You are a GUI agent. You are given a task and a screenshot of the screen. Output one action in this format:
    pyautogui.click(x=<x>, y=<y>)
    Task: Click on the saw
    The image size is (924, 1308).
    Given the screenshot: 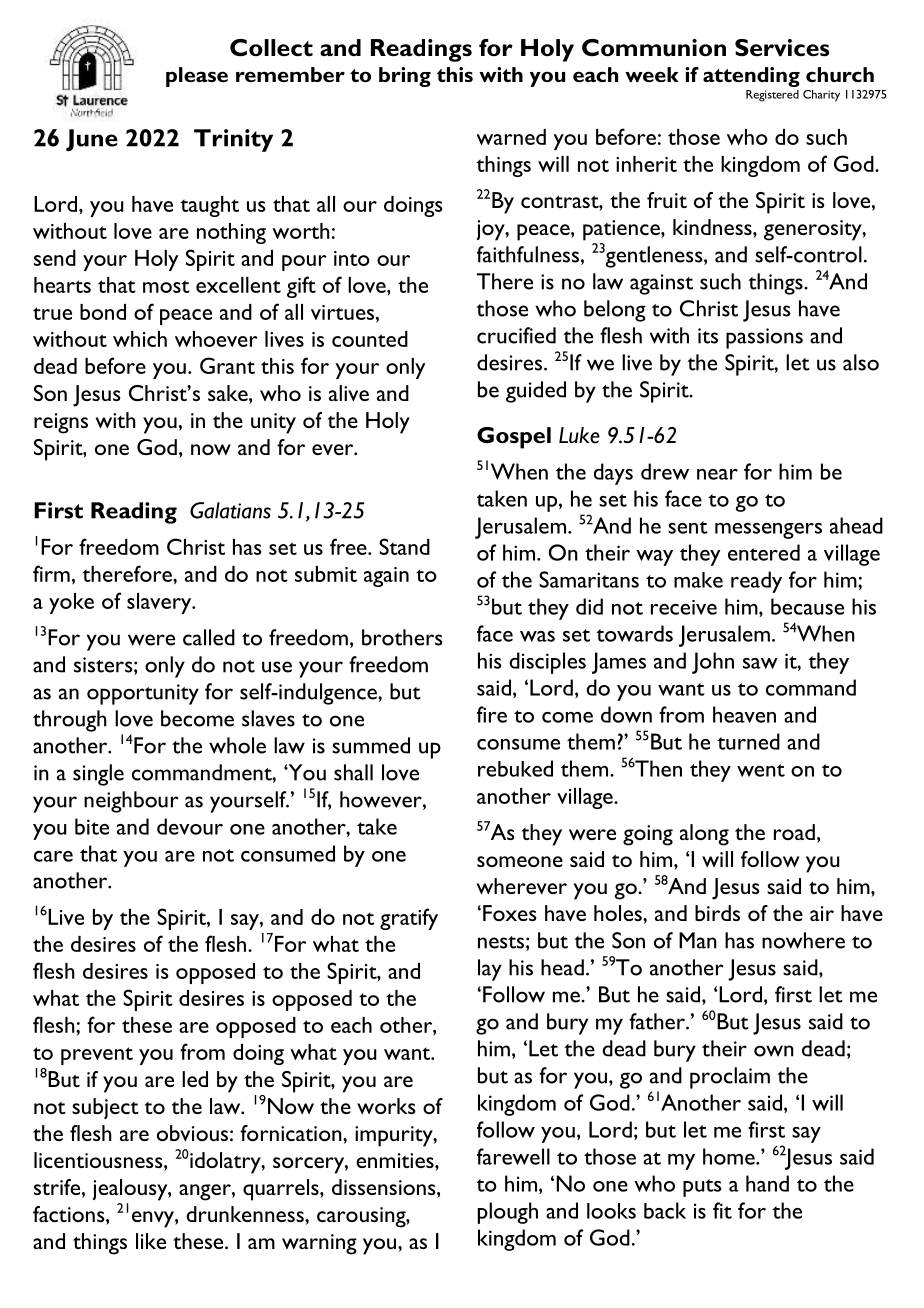 What is the action you would take?
    pyautogui.click(x=760, y=663)
